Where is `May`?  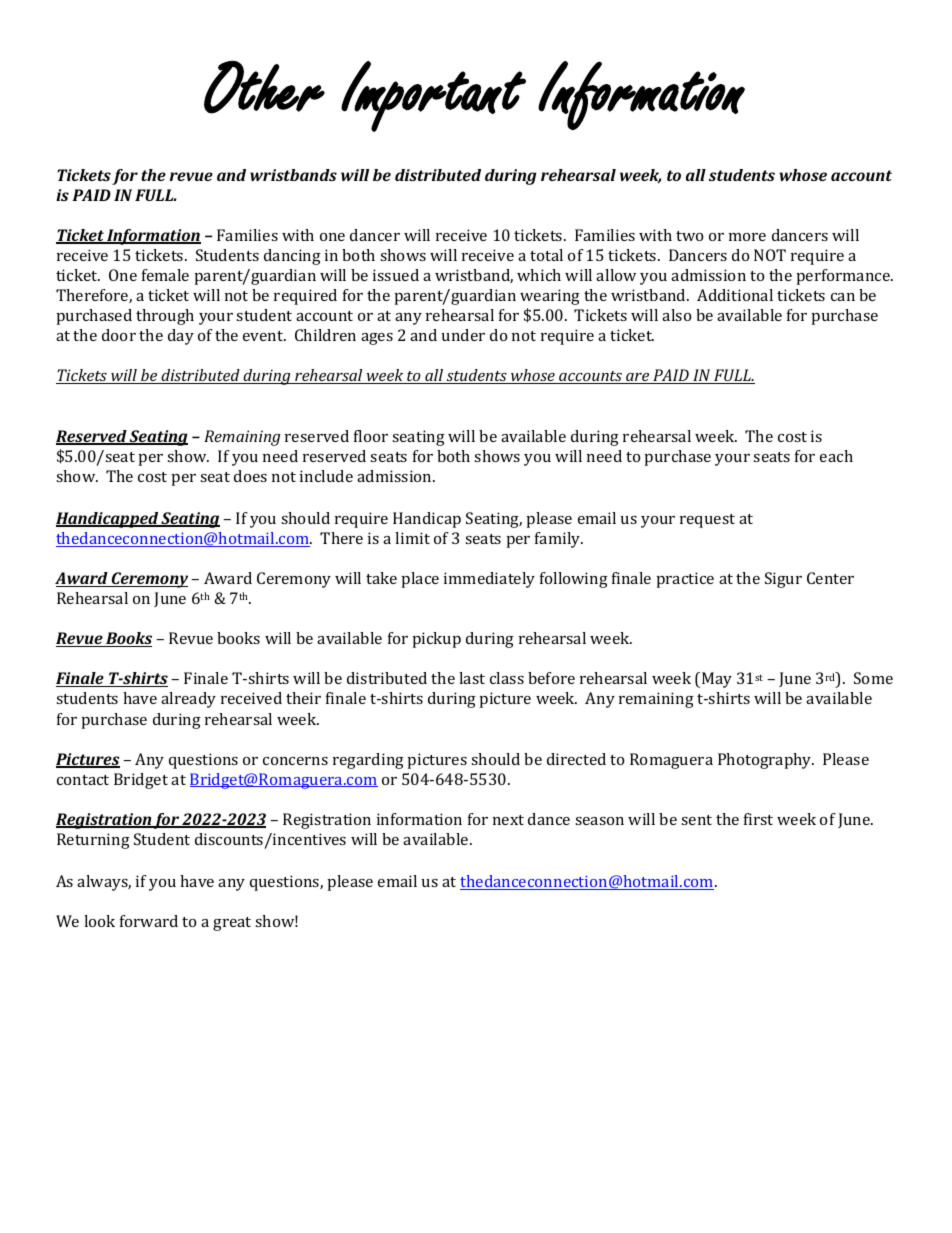
May is located at coordinates (717, 680).
